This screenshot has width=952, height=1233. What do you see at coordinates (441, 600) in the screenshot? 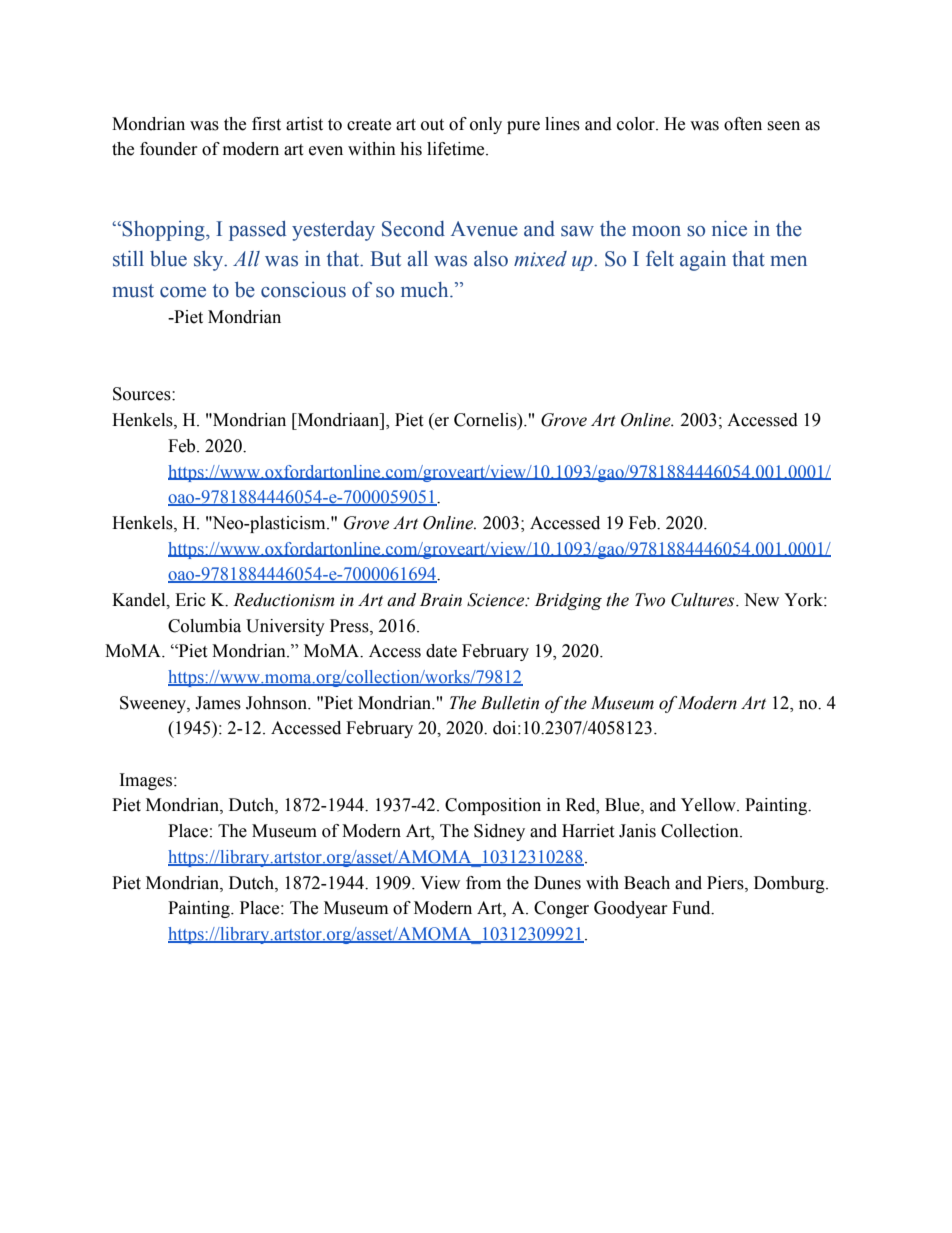
I see `Brain` at bounding box center [441, 600].
